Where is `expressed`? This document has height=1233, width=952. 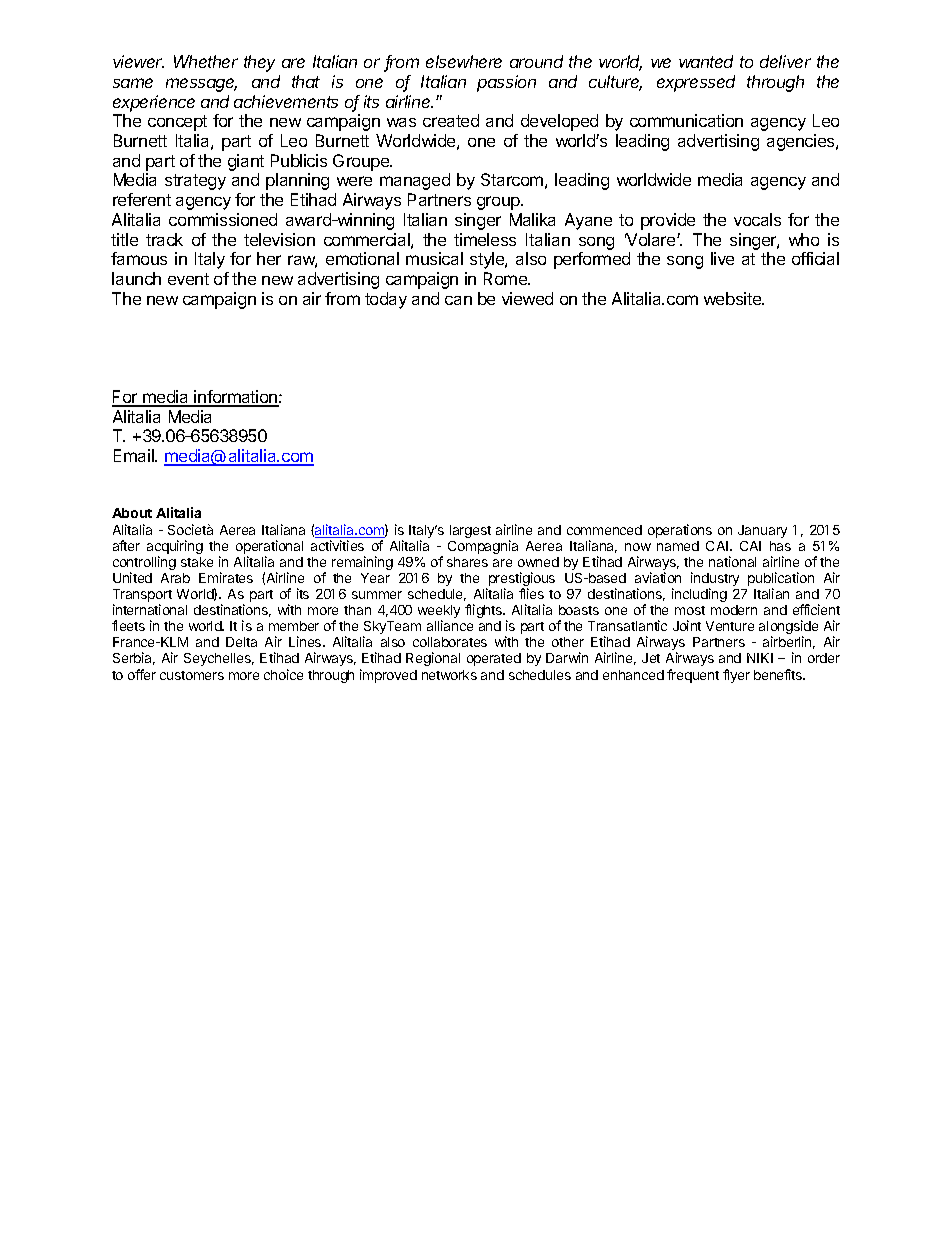 expressed is located at coordinates (696, 83).
